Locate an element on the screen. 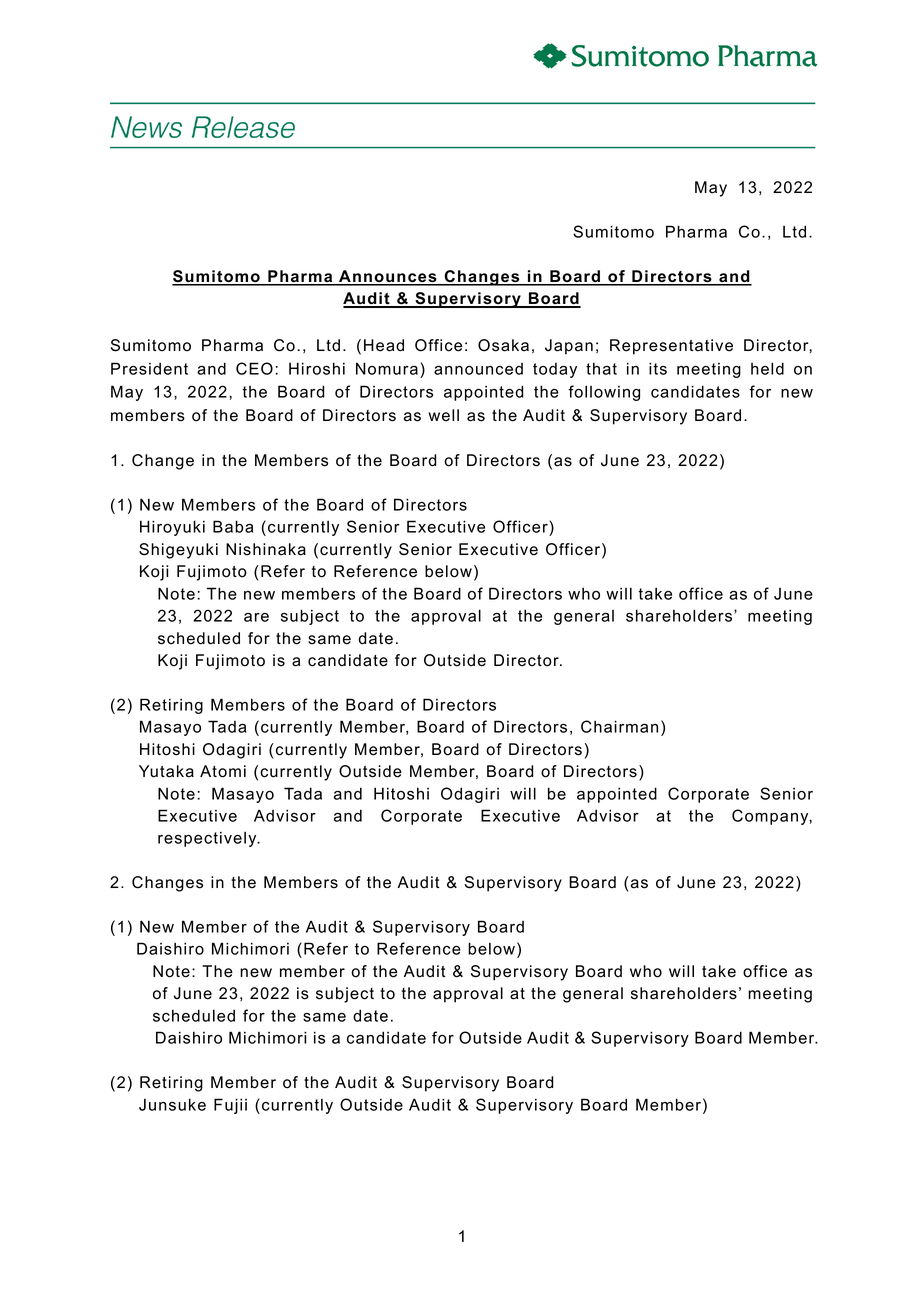 This screenshot has height=1308, width=924. CEO is located at coordinates (254, 368).
